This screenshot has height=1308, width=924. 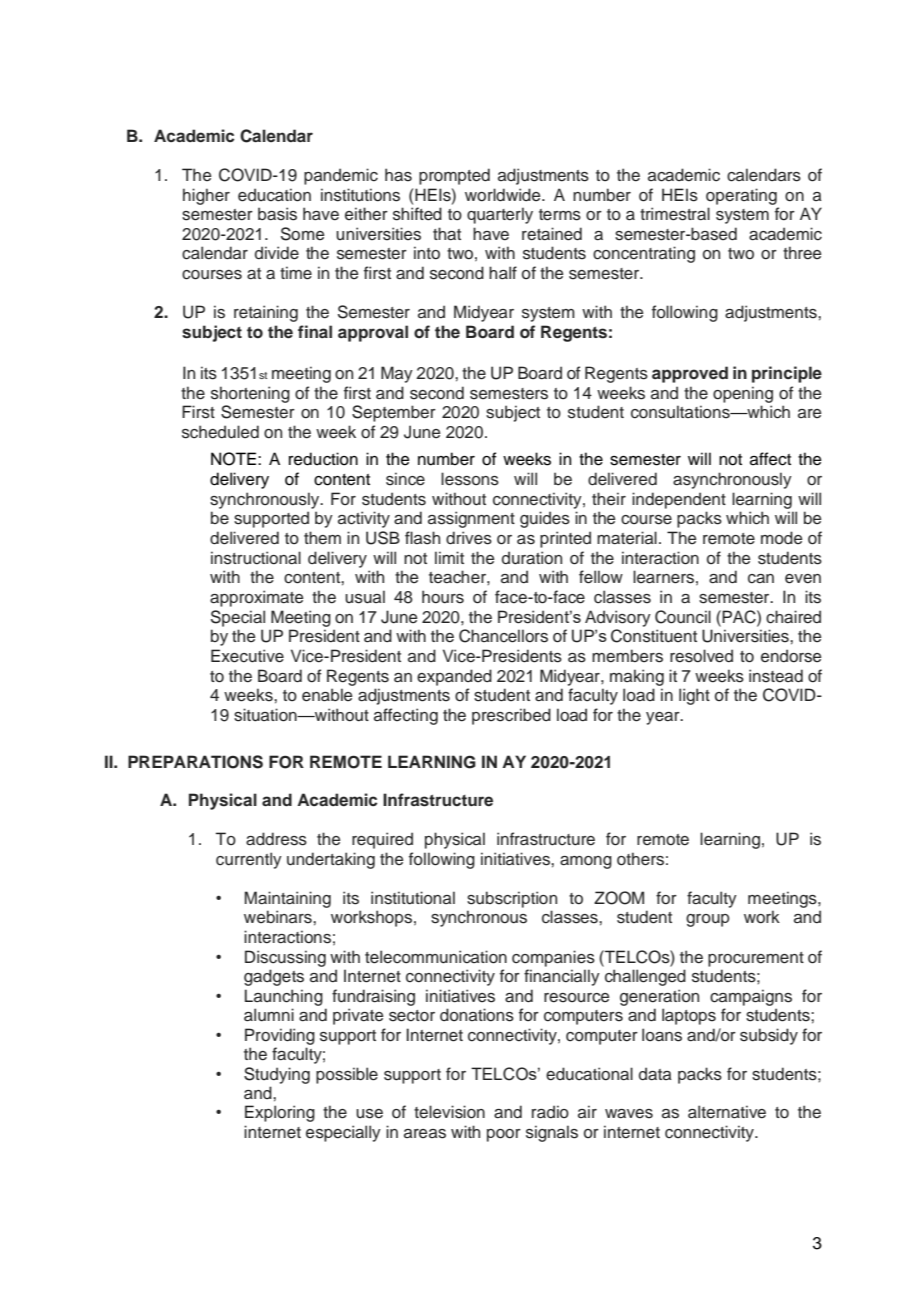 I want to click on group, so click(x=708, y=920).
